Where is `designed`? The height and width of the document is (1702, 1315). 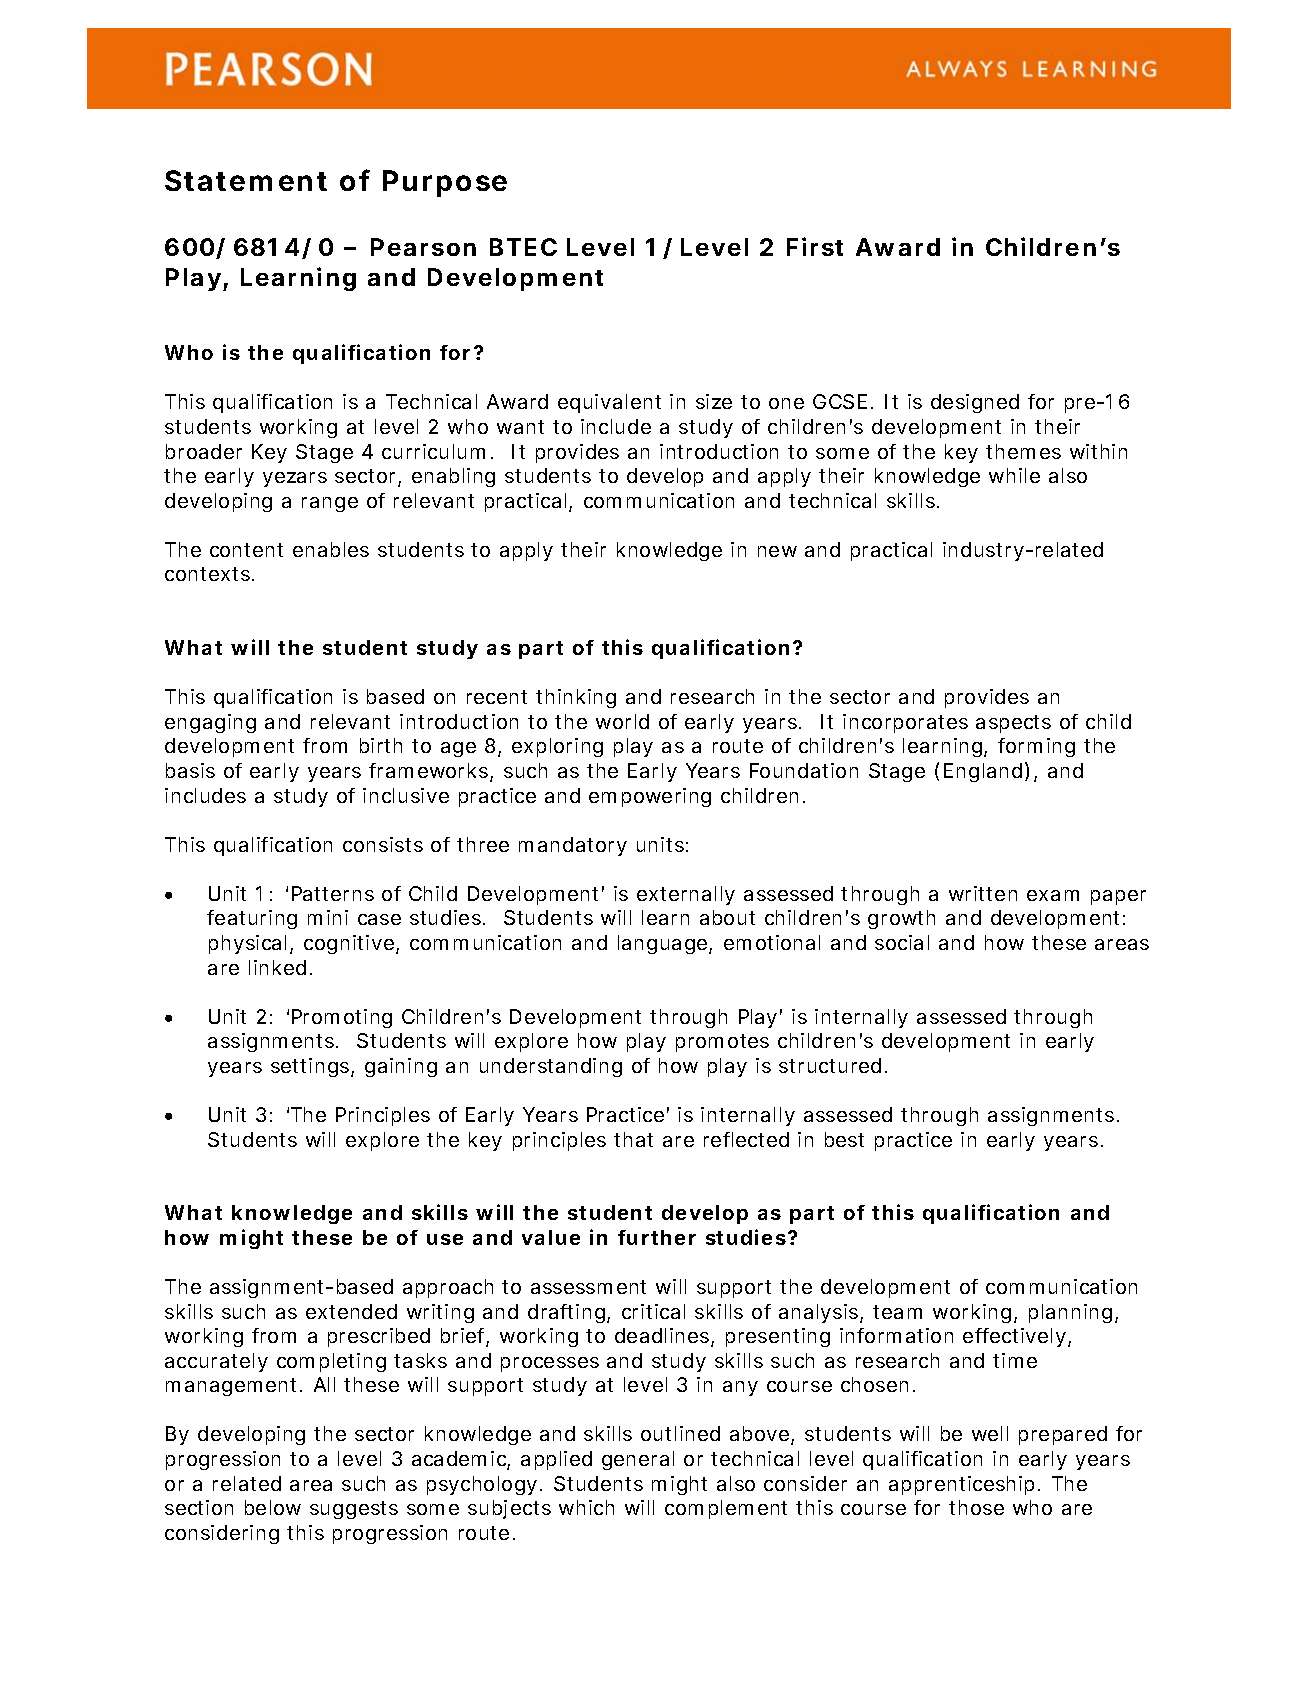
designed is located at coordinates (975, 403).
